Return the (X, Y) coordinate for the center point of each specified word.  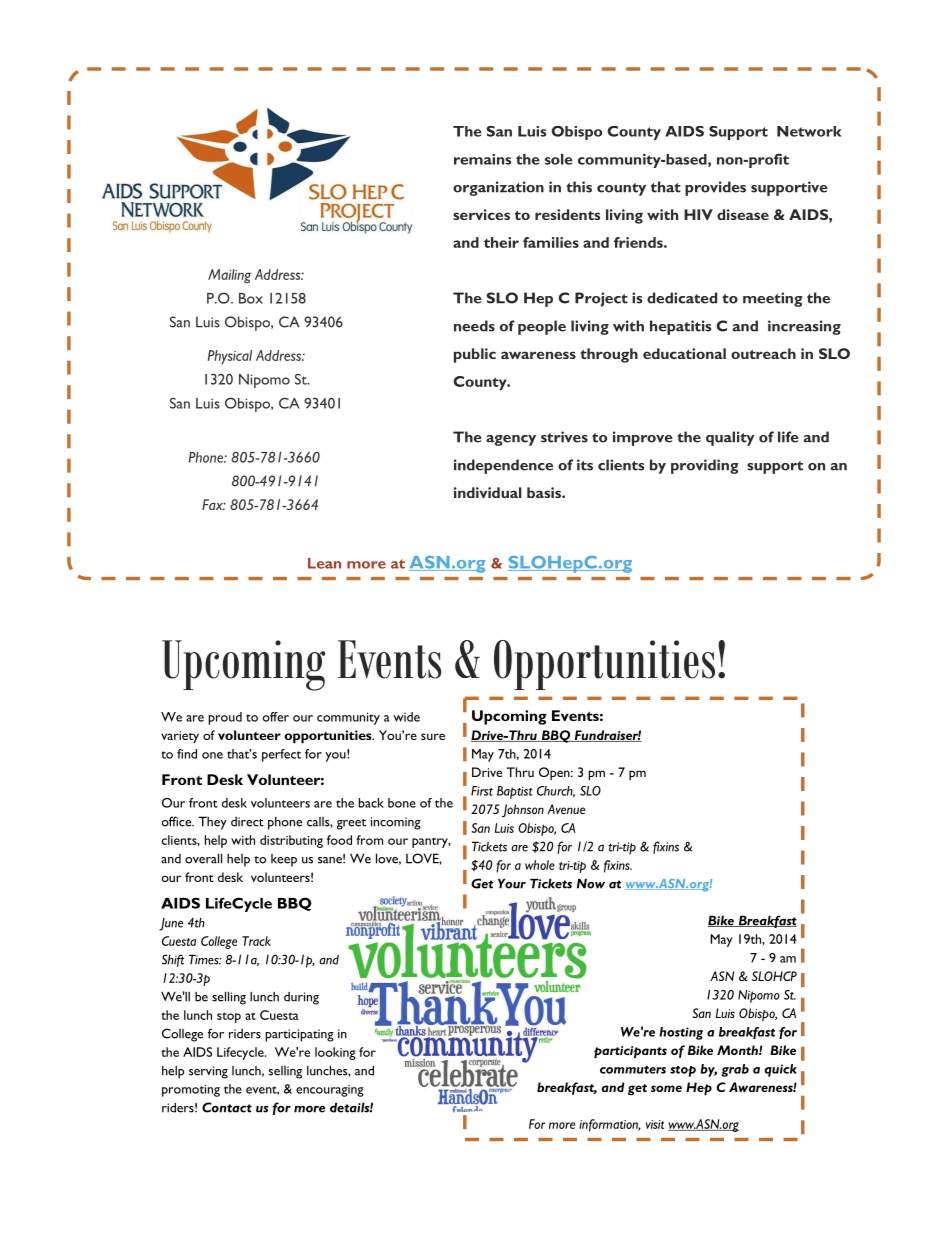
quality (730, 438)
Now (591, 884)
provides (715, 188)
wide (406, 717)
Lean (324, 563)
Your (512, 884)
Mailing (229, 276)
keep (284, 860)
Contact (227, 1107)
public (475, 355)
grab (735, 1070)
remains (482, 159)
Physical (230, 357)
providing (705, 466)
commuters (633, 1070)
